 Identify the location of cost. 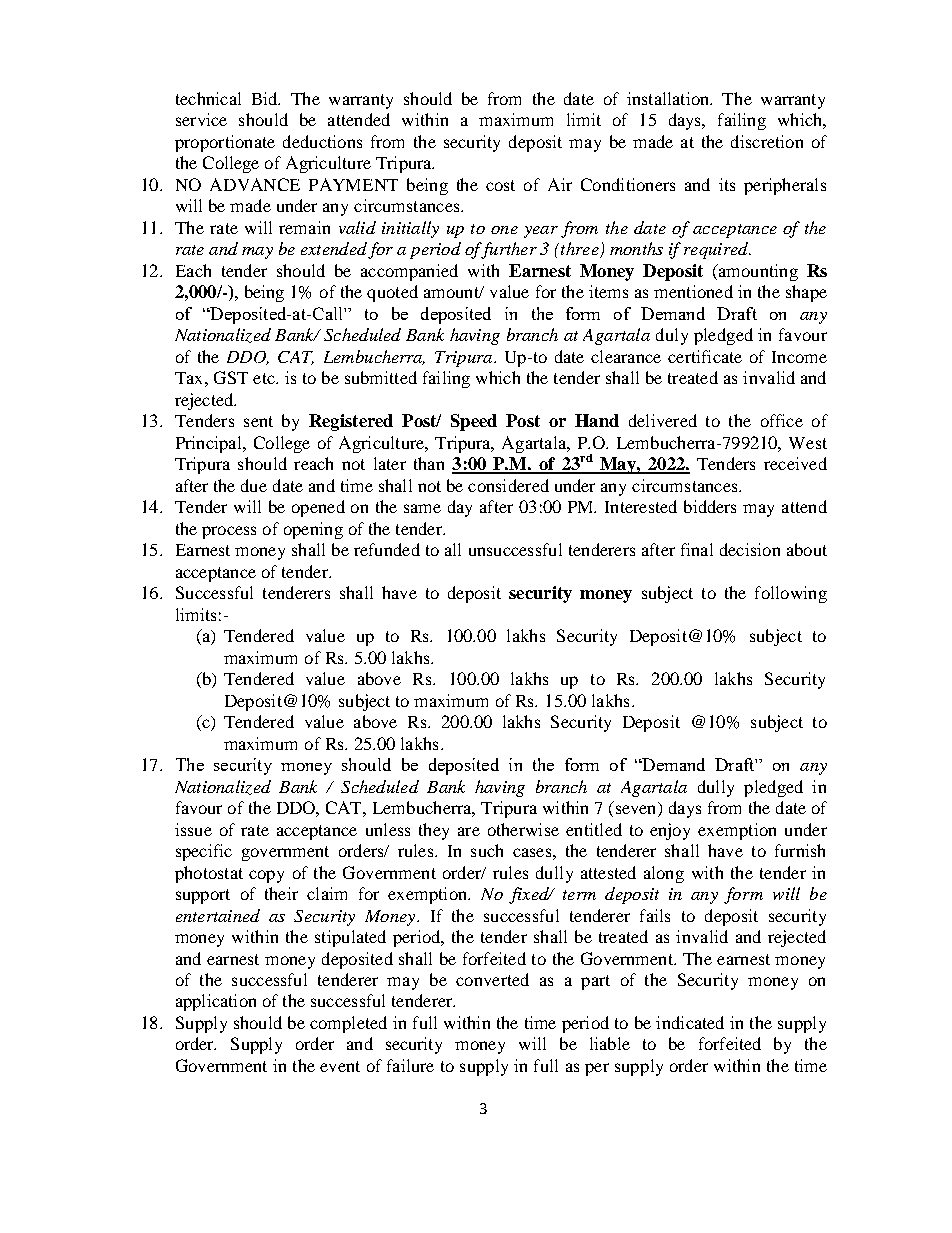
(500, 185).
